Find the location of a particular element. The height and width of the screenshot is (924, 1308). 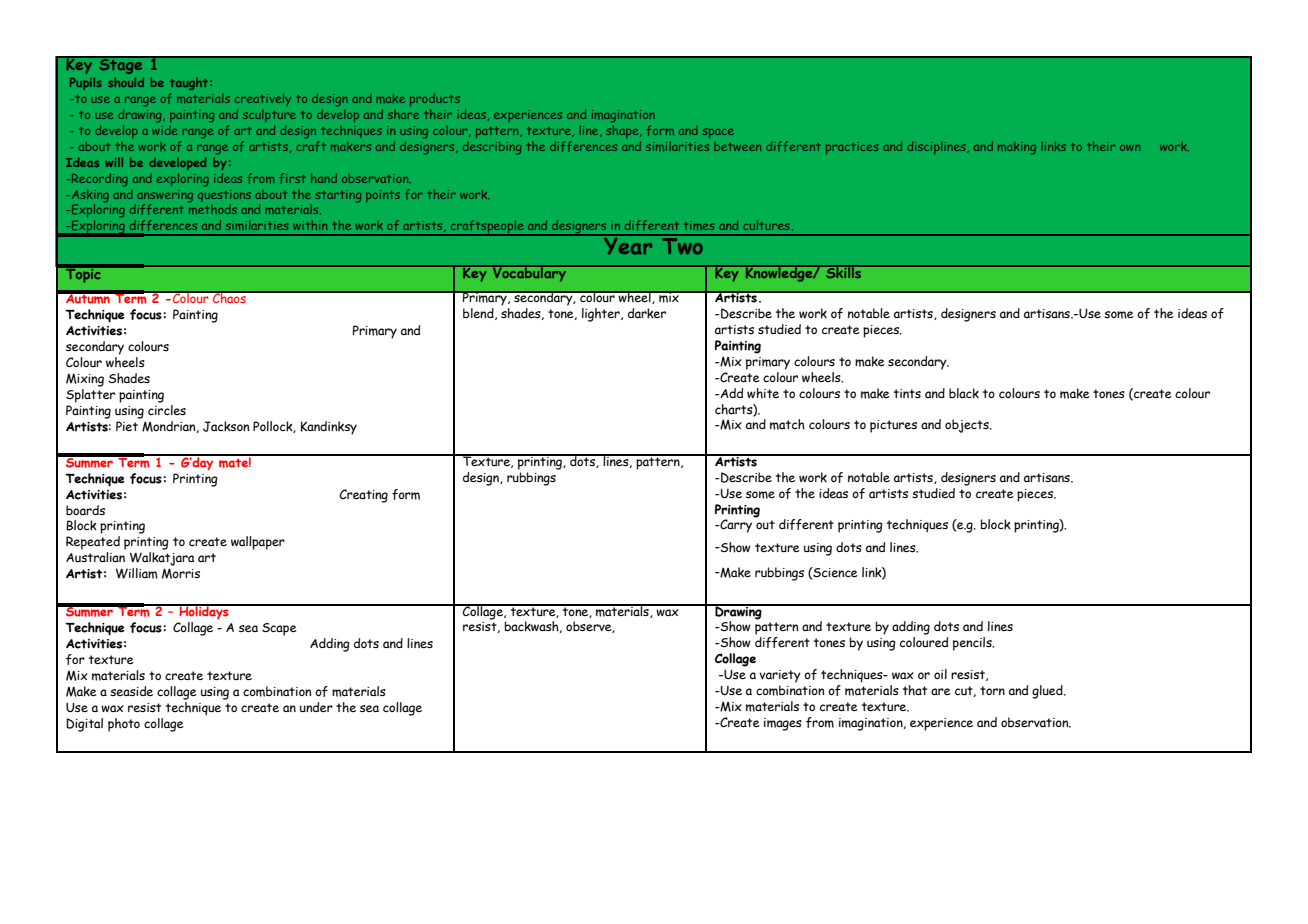

making is located at coordinates (1017, 148).
